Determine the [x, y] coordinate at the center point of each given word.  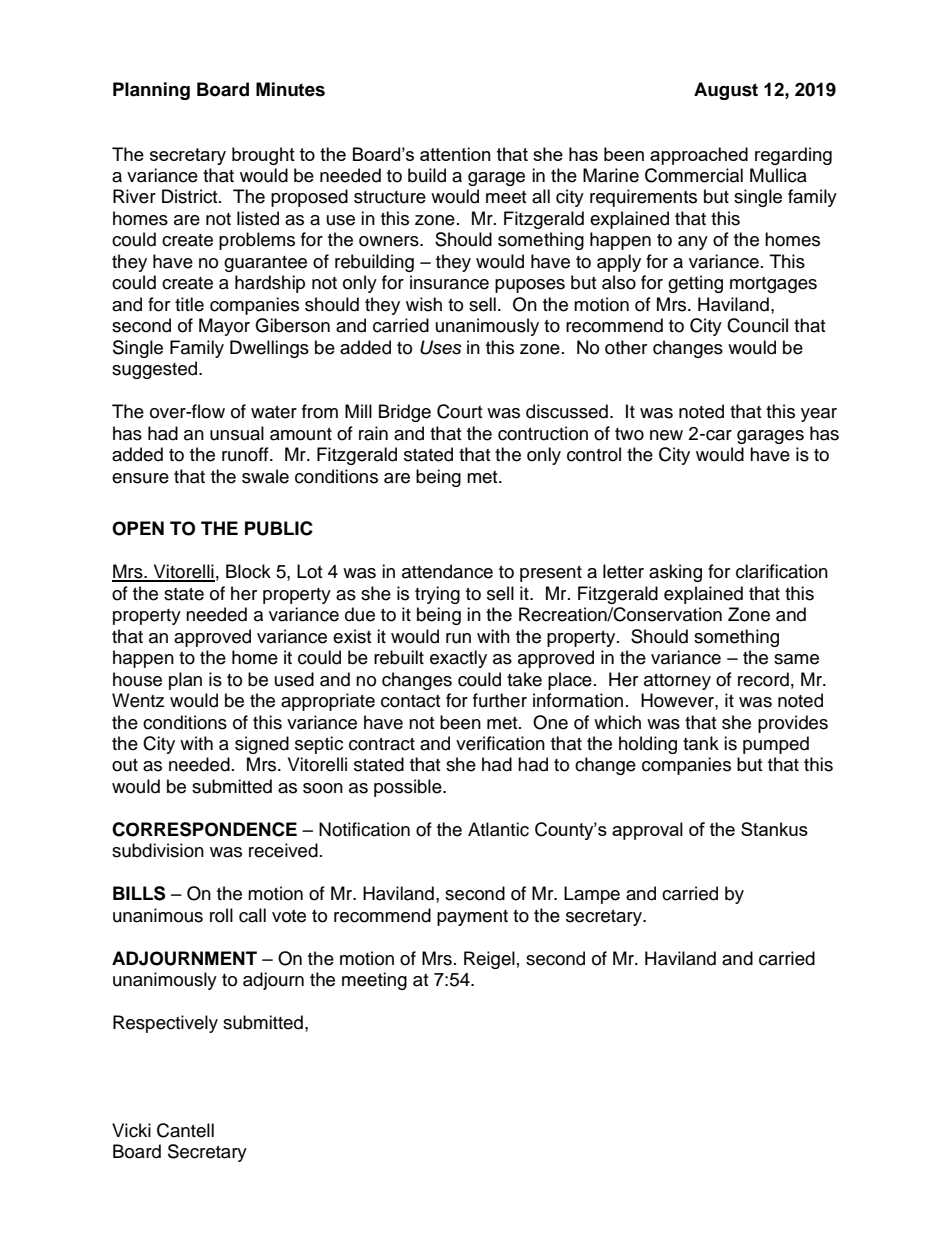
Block [248, 571]
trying [437, 595]
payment [472, 918]
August [726, 91]
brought [263, 156]
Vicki [131, 1130]
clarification [782, 571]
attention [455, 154]
